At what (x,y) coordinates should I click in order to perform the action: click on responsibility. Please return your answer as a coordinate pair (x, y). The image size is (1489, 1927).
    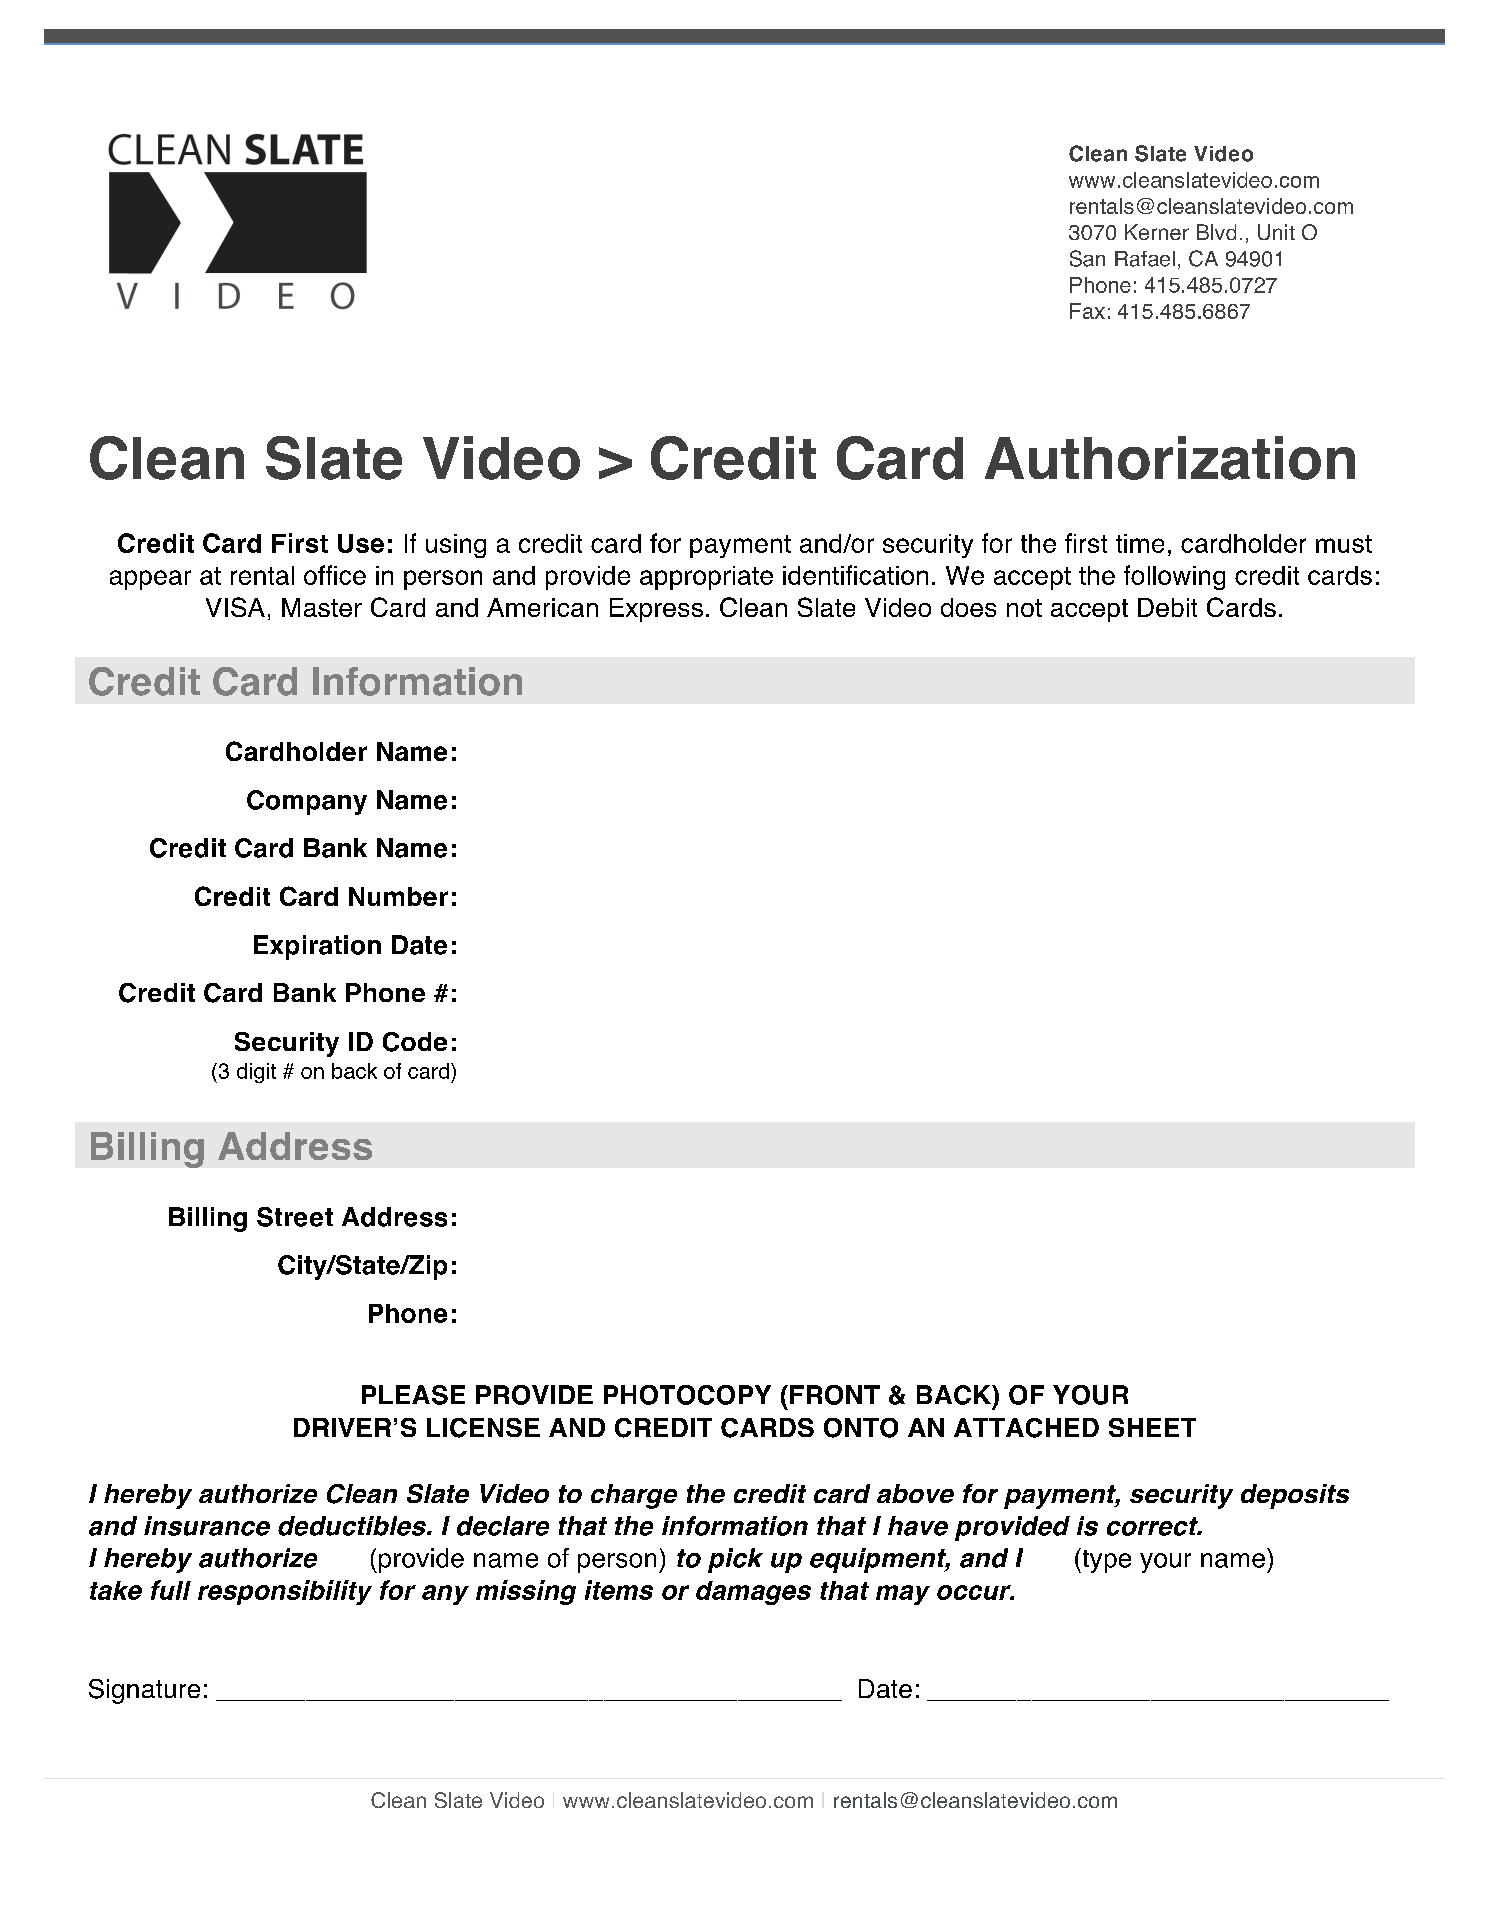
    Looking at the image, I should click on (285, 1592).
